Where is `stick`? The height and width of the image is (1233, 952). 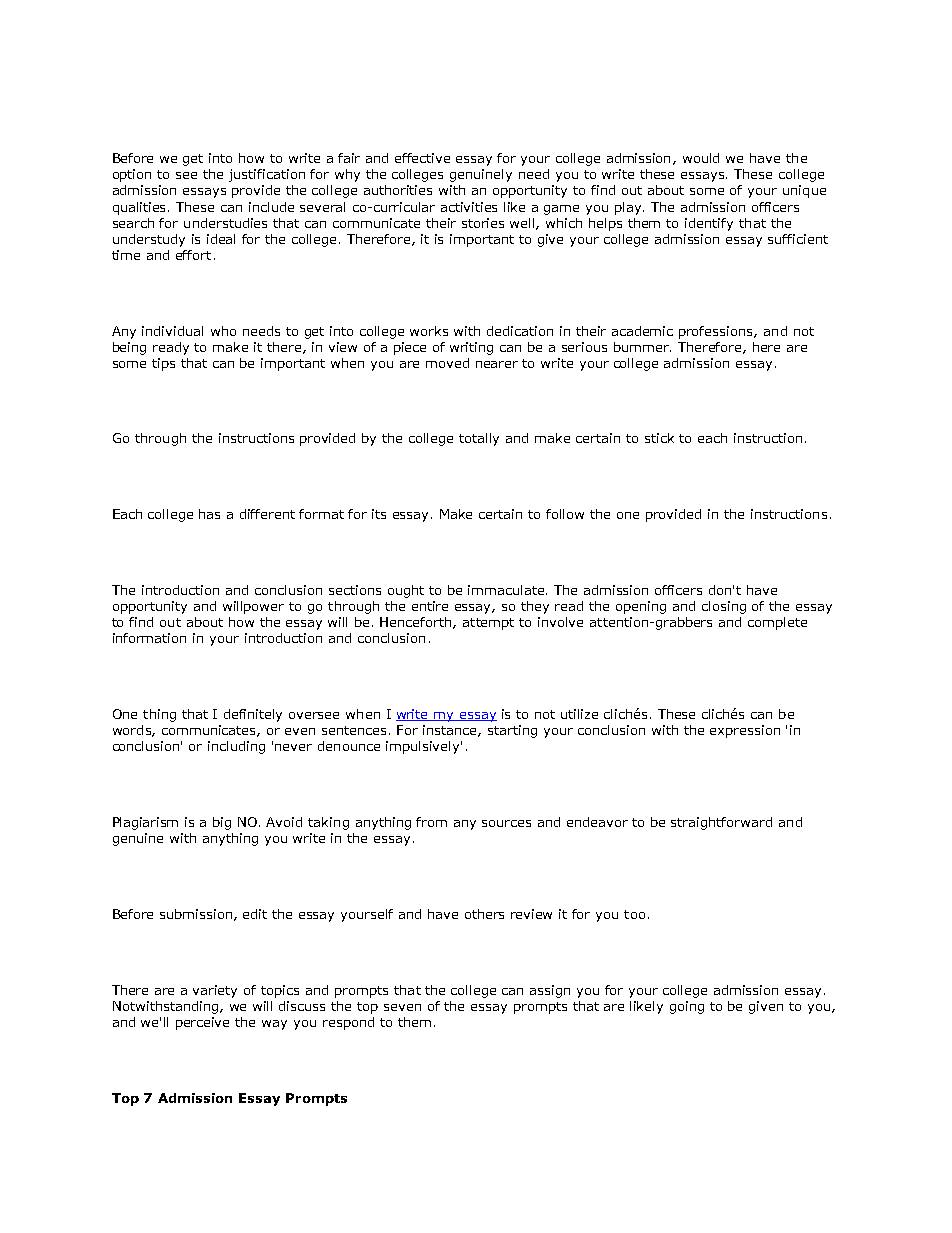 stick is located at coordinates (659, 438).
